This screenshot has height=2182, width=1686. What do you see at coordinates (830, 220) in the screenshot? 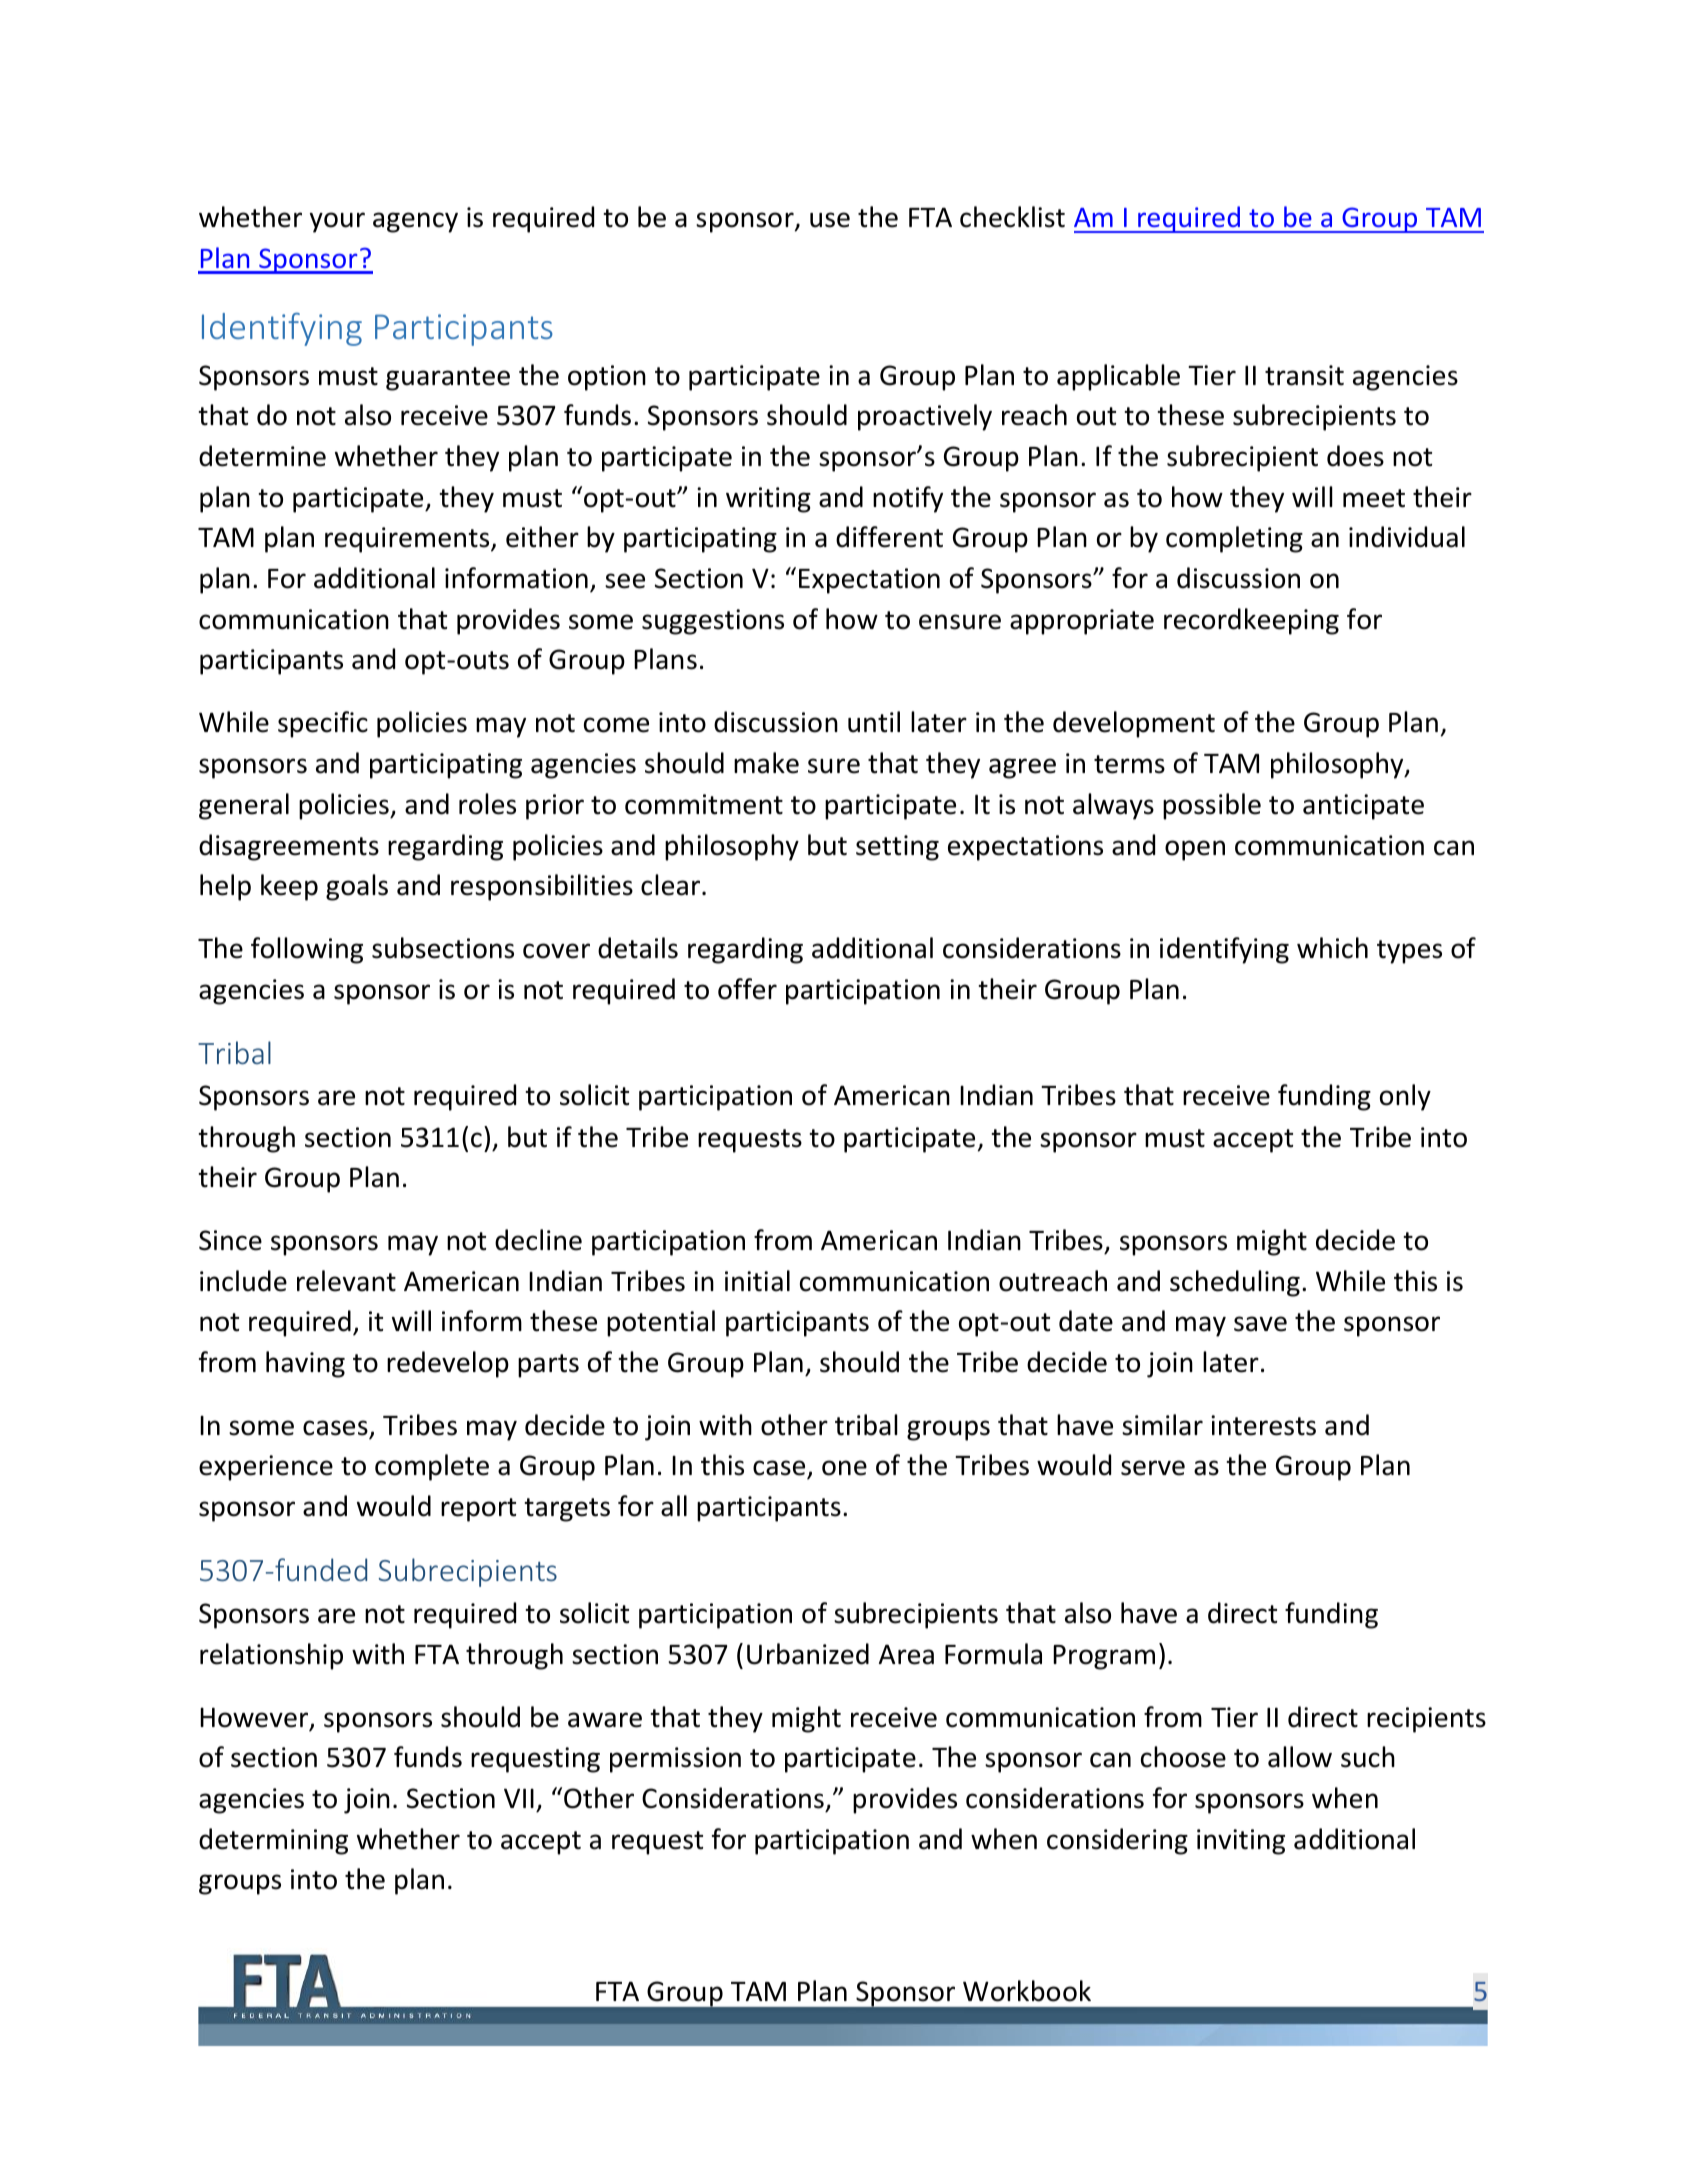
I see `use` at bounding box center [830, 220].
